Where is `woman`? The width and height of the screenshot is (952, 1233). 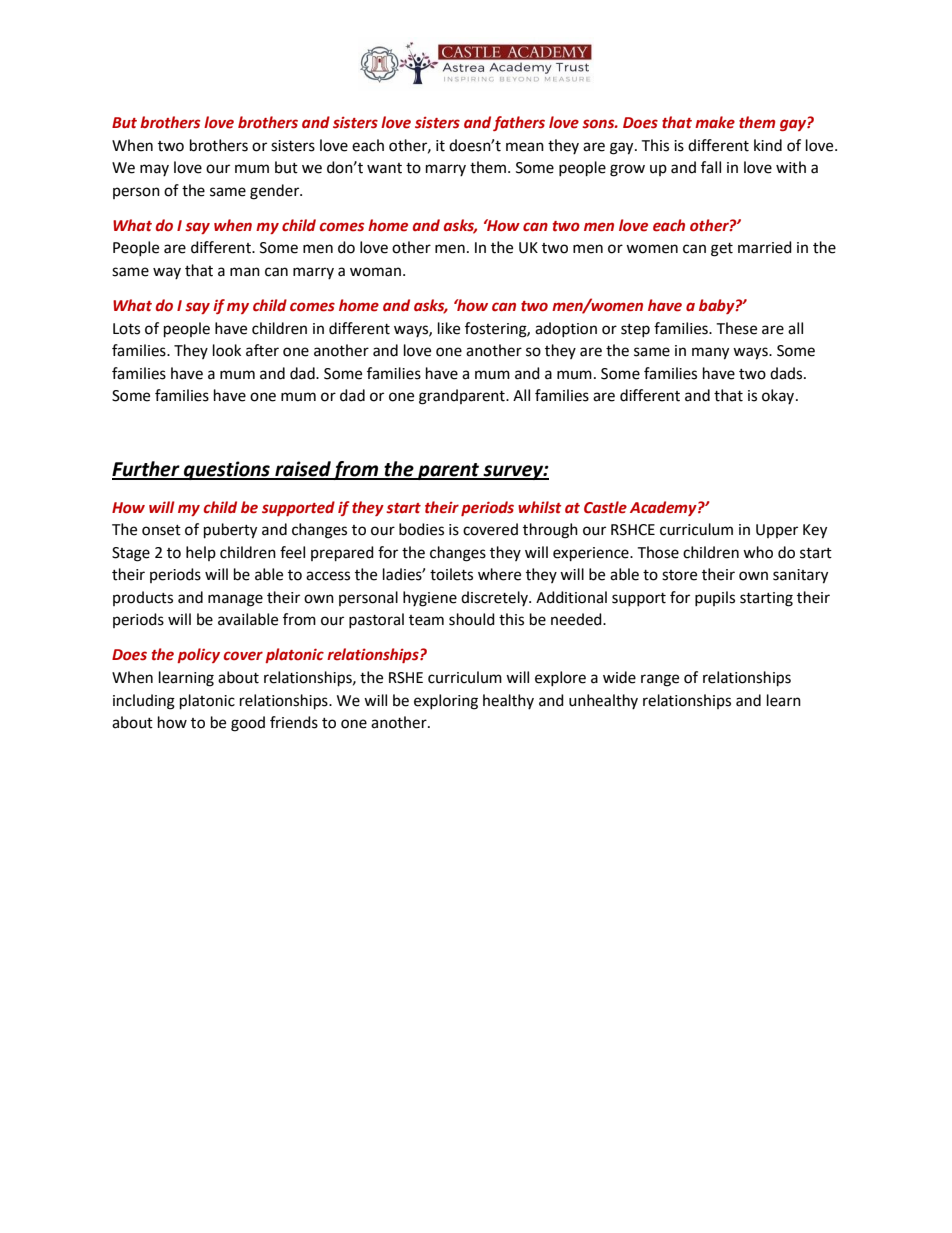
woman is located at coordinates (375, 272).
